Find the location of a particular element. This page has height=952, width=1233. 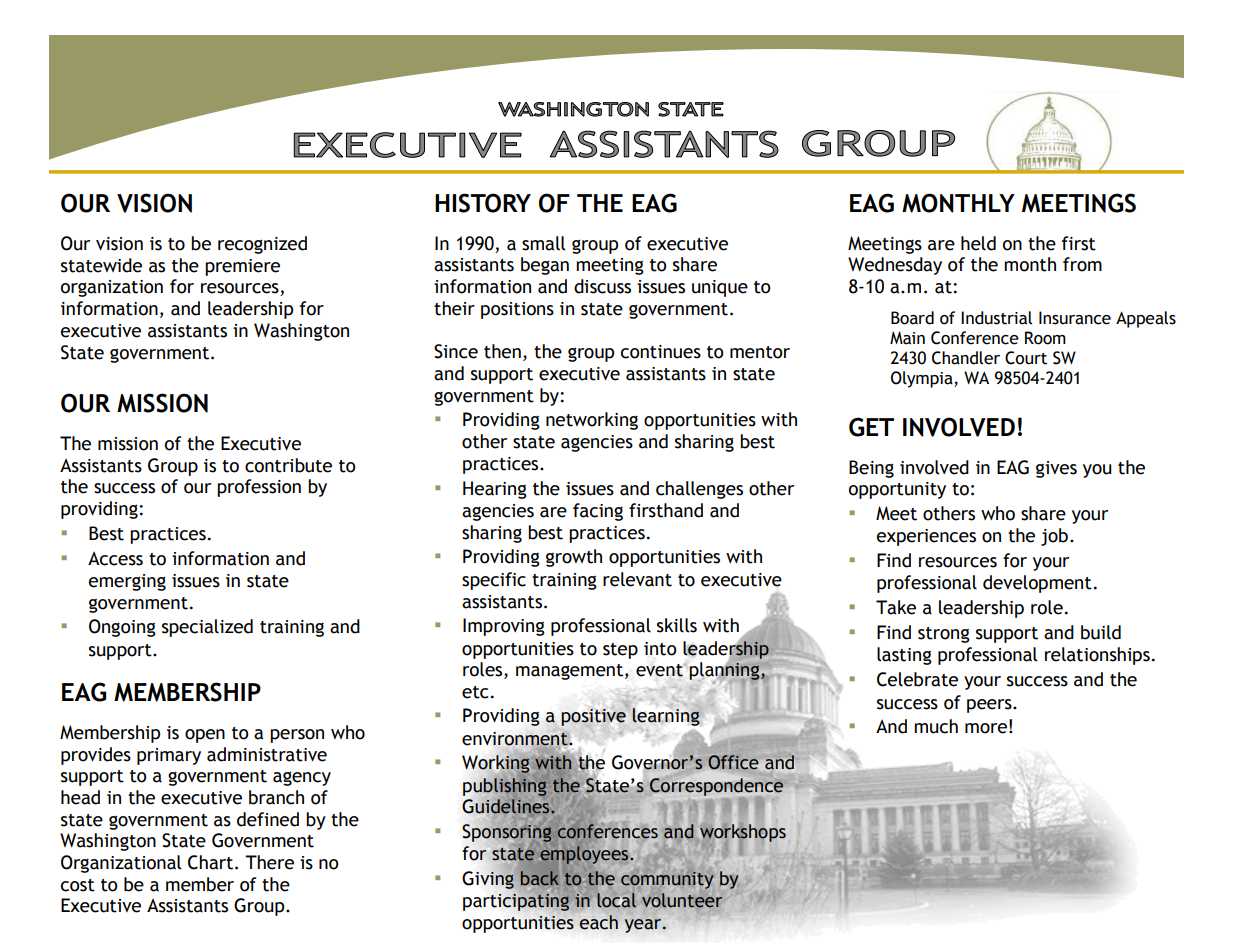

open is located at coordinates (205, 736).
